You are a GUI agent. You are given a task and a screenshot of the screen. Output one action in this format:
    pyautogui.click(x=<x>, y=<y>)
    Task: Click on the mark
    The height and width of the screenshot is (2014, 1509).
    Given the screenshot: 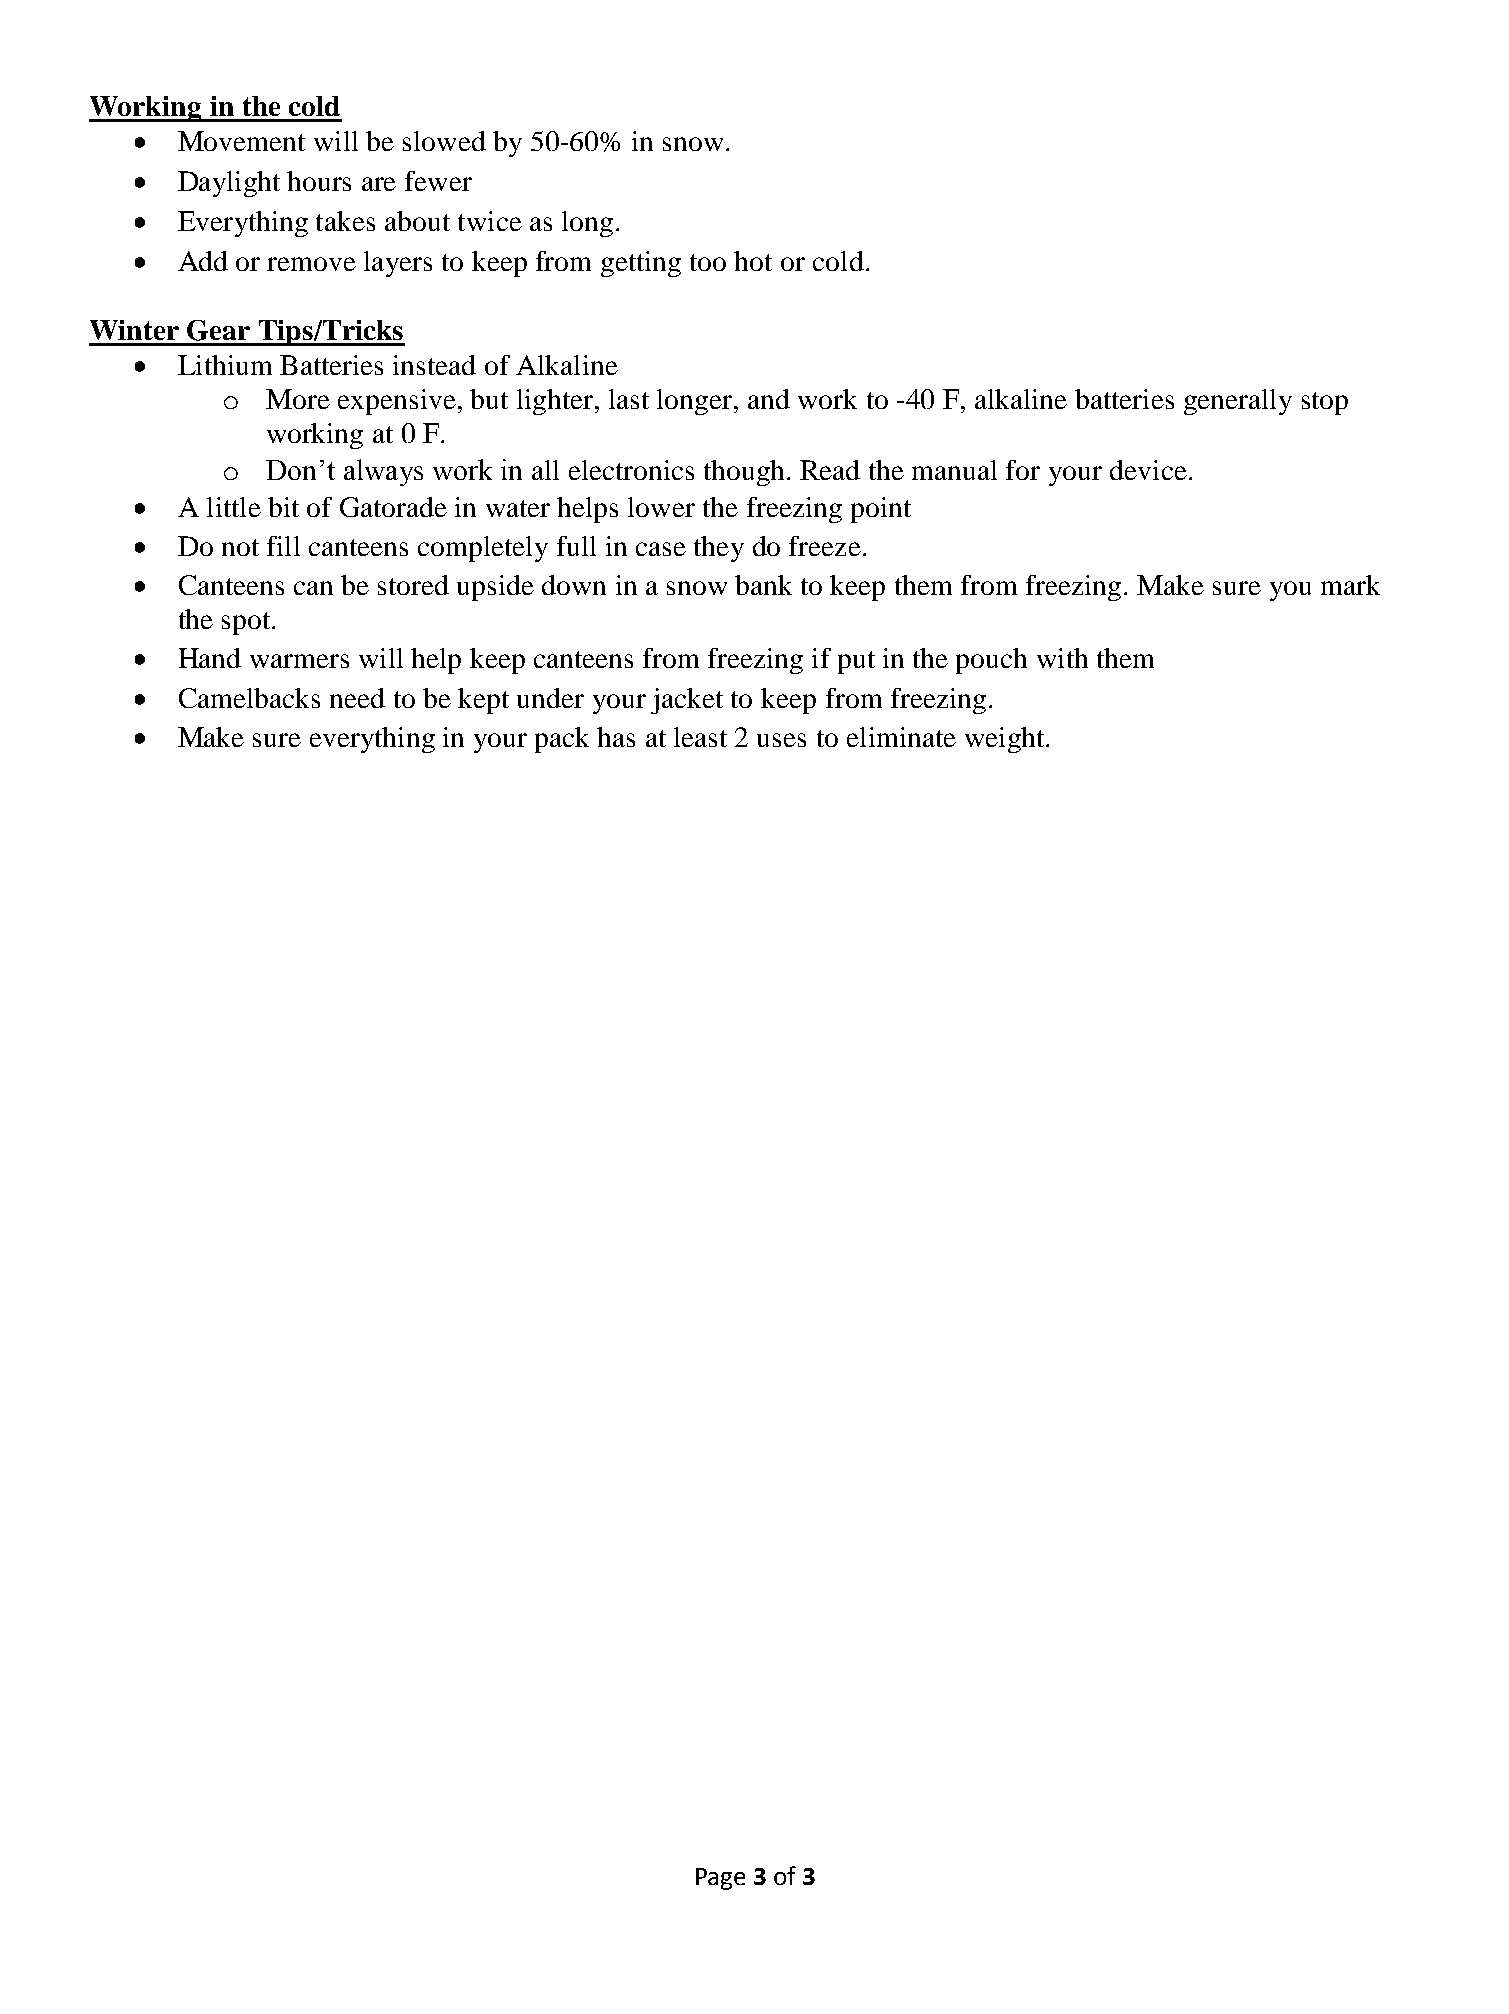 What is the action you would take?
    pyautogui.click(x=1350, y=585)
